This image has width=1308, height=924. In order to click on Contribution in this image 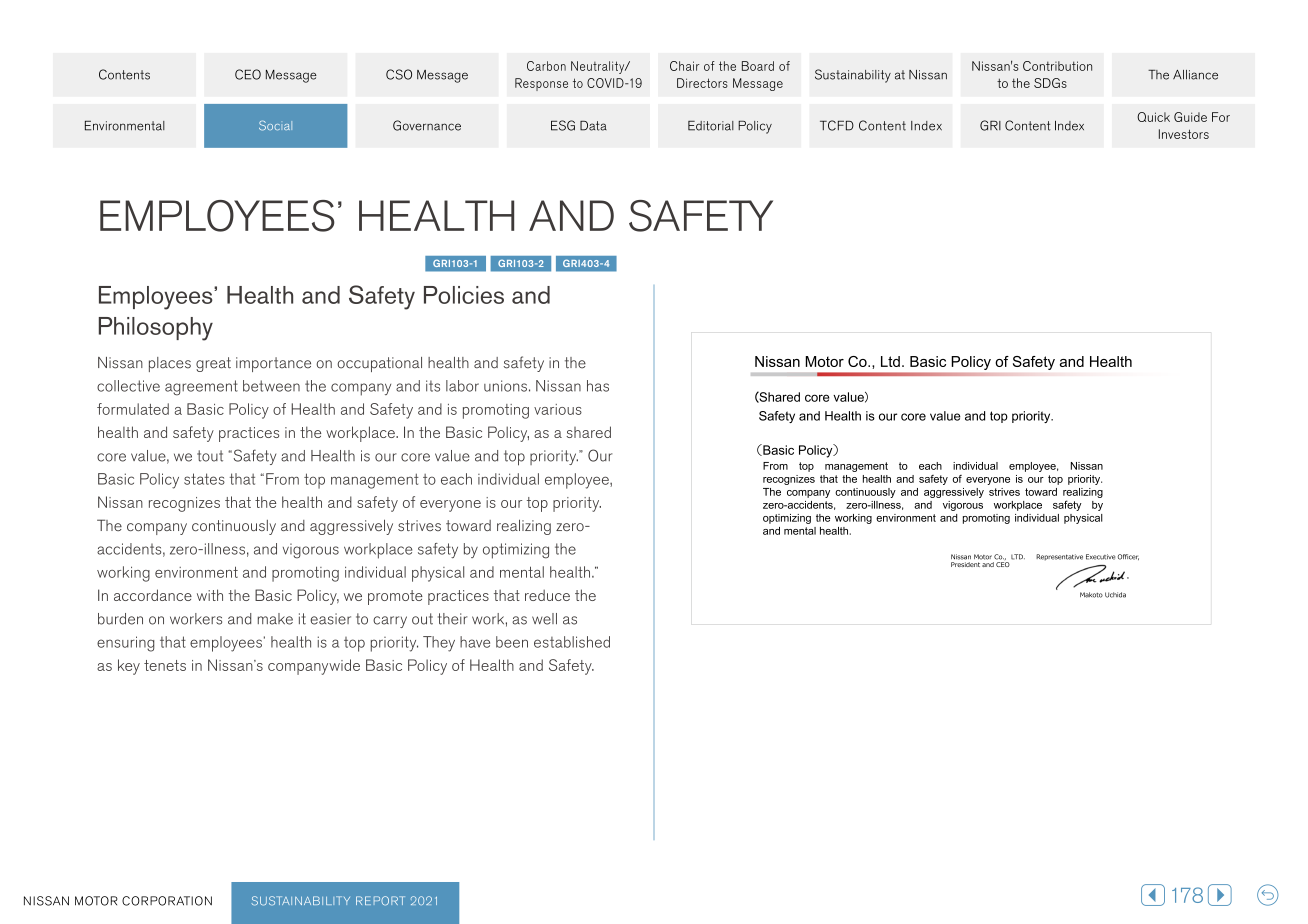, I will do `click(1057, 66)`.
